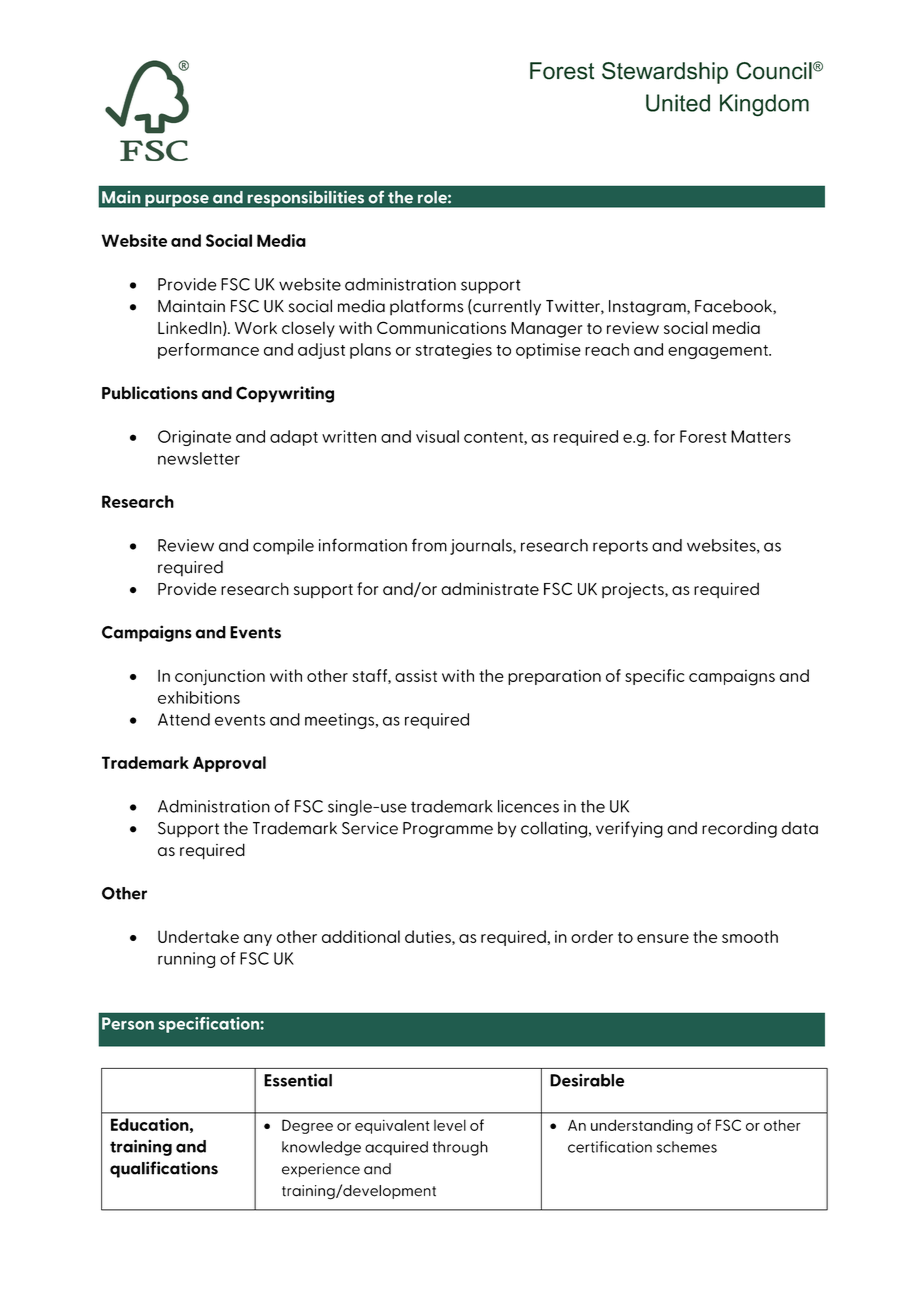 This screenshot has height=1308, width=924. What do you see at coordinates (164, 1169) in the screenshot?
I see `qualifications` at bounding box center [164, 1169].
